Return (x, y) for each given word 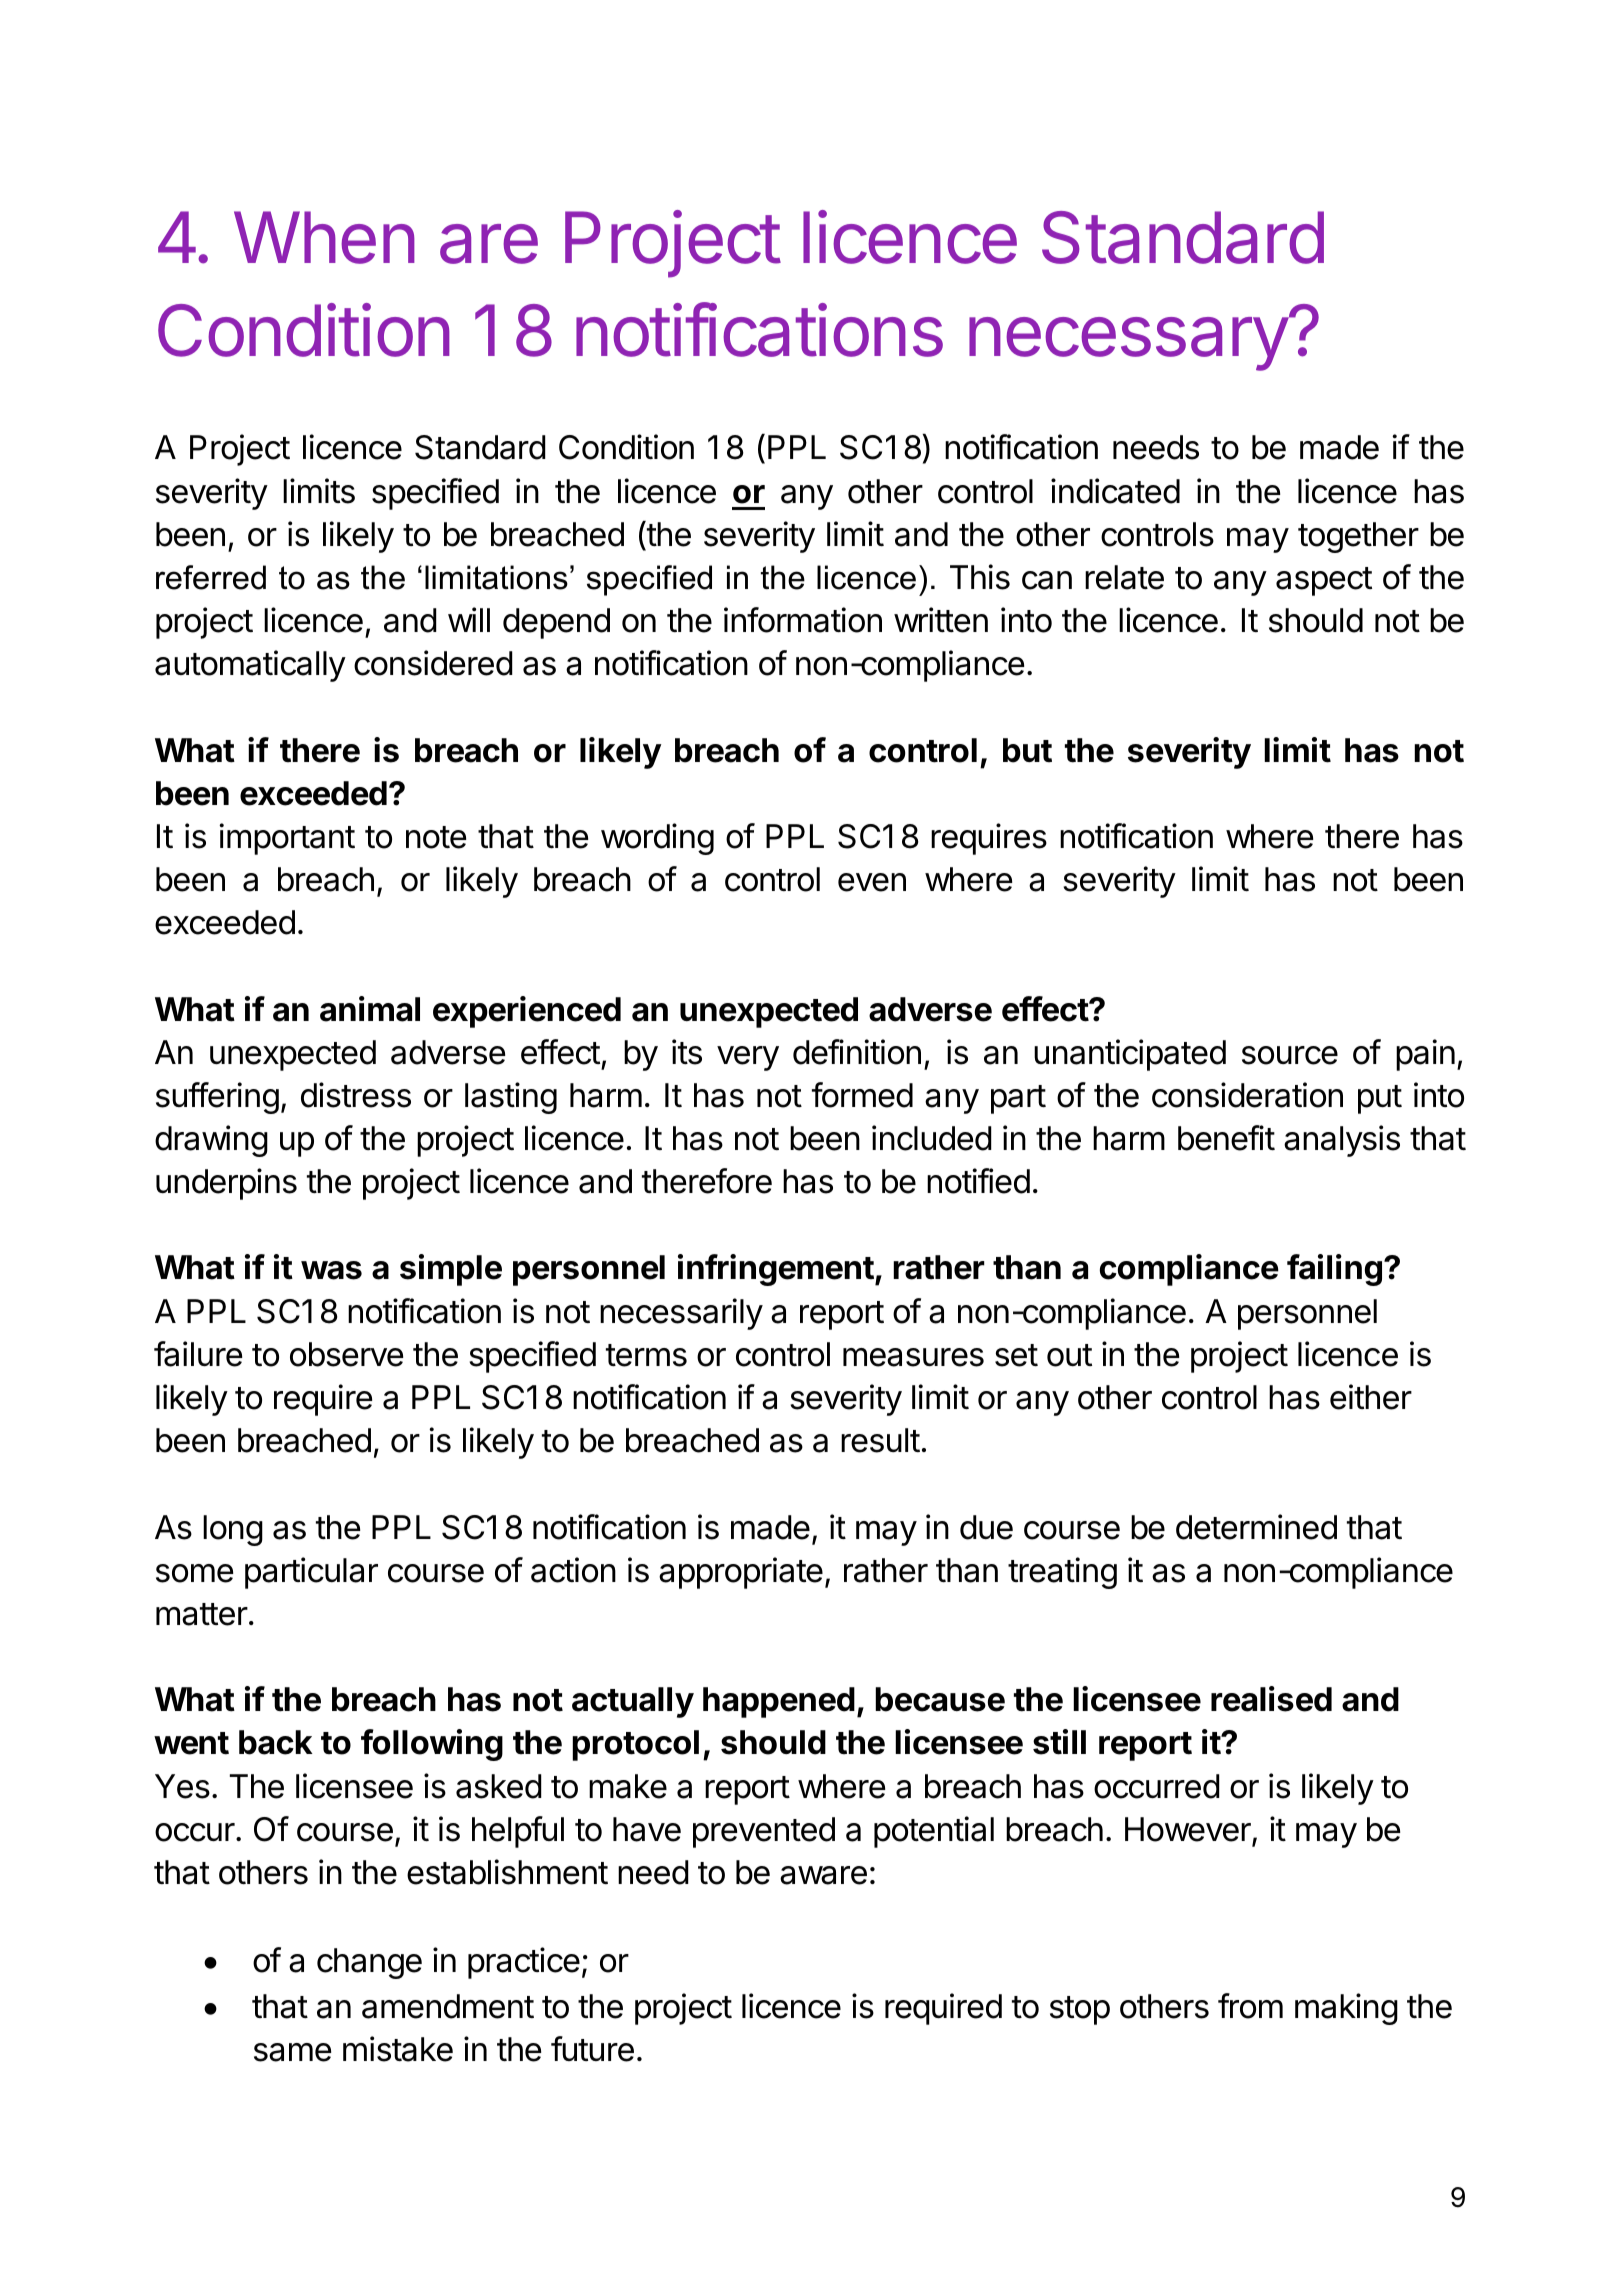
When (324, 237)
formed (862, 1095)
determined (1256, 1527)
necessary (1128, 344)
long (233, 1530)
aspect (1324, 581)
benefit (1226, 1138)
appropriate (741, 1573)
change (369, 1963)
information (803, 620)
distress (356, 1095)
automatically (250, 666)
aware (823, 1875)
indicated (1115, 491)
